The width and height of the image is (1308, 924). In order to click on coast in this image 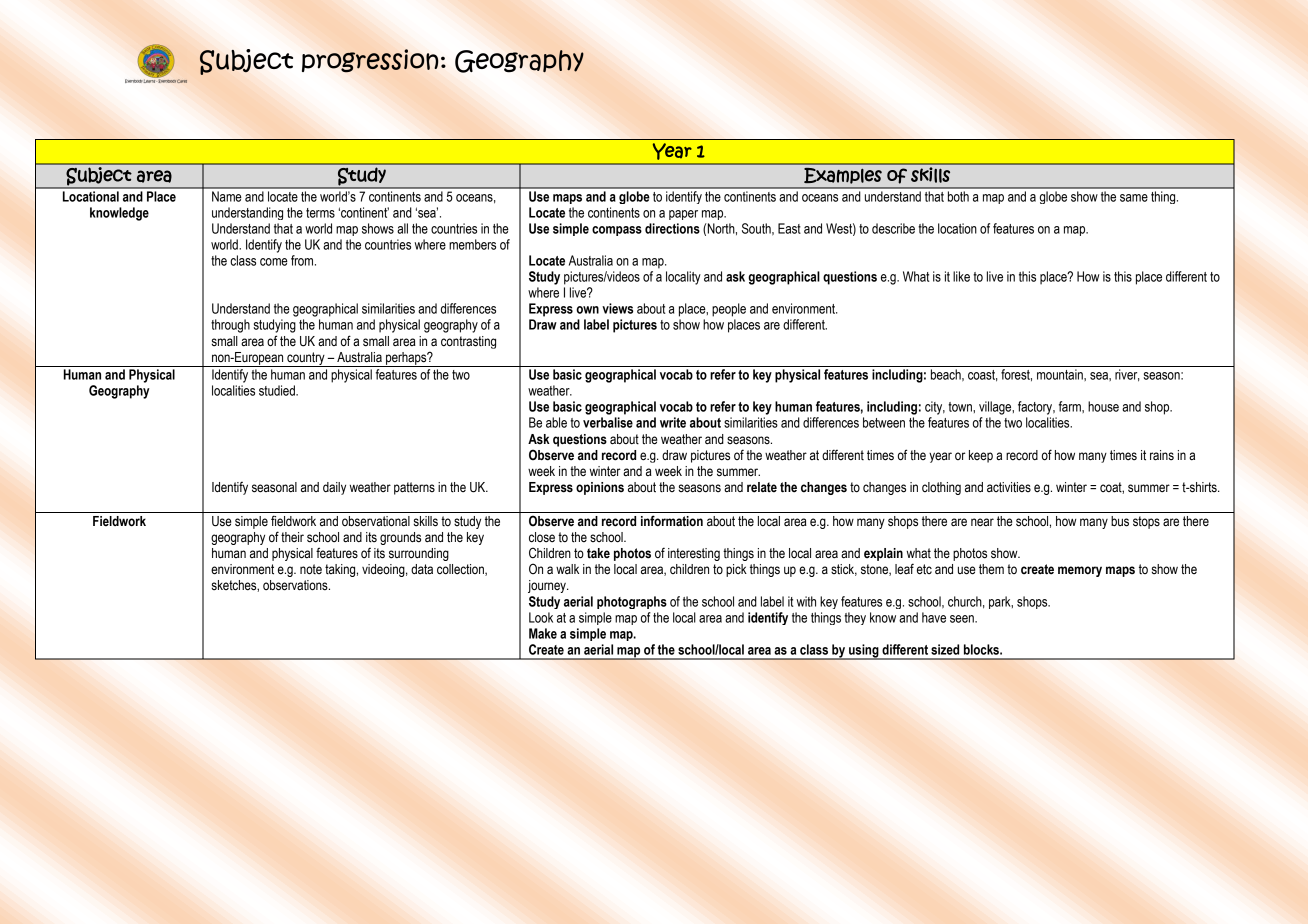, I will do `click(983, 376)`.
